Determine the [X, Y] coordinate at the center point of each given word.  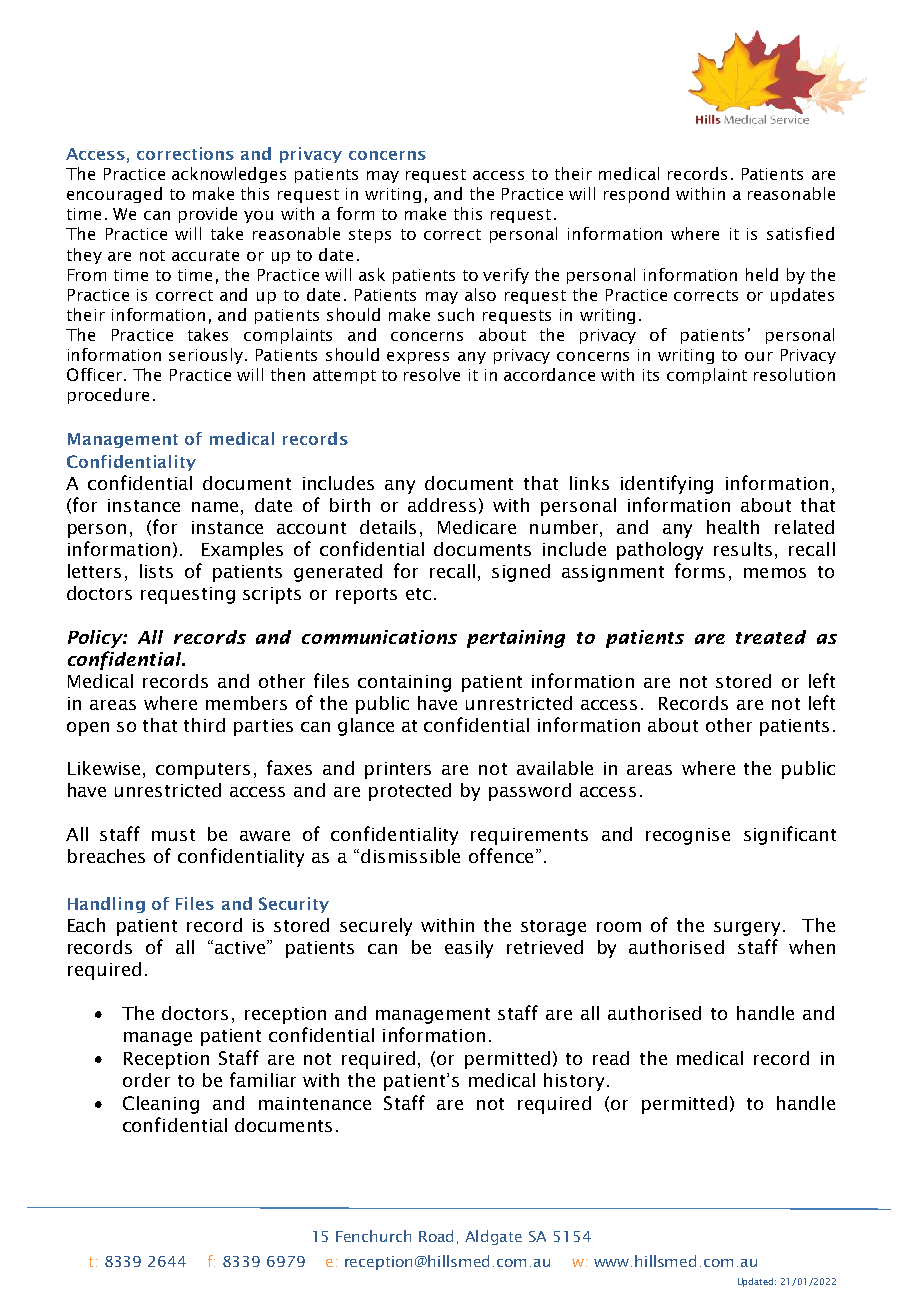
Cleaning [161, 1105]
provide [208, 215]
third [204, 725]
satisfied [800, 233]
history [576, 1082]
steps [370, 236]
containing [404, 683]
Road [436, 1236]
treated [771, 637]
